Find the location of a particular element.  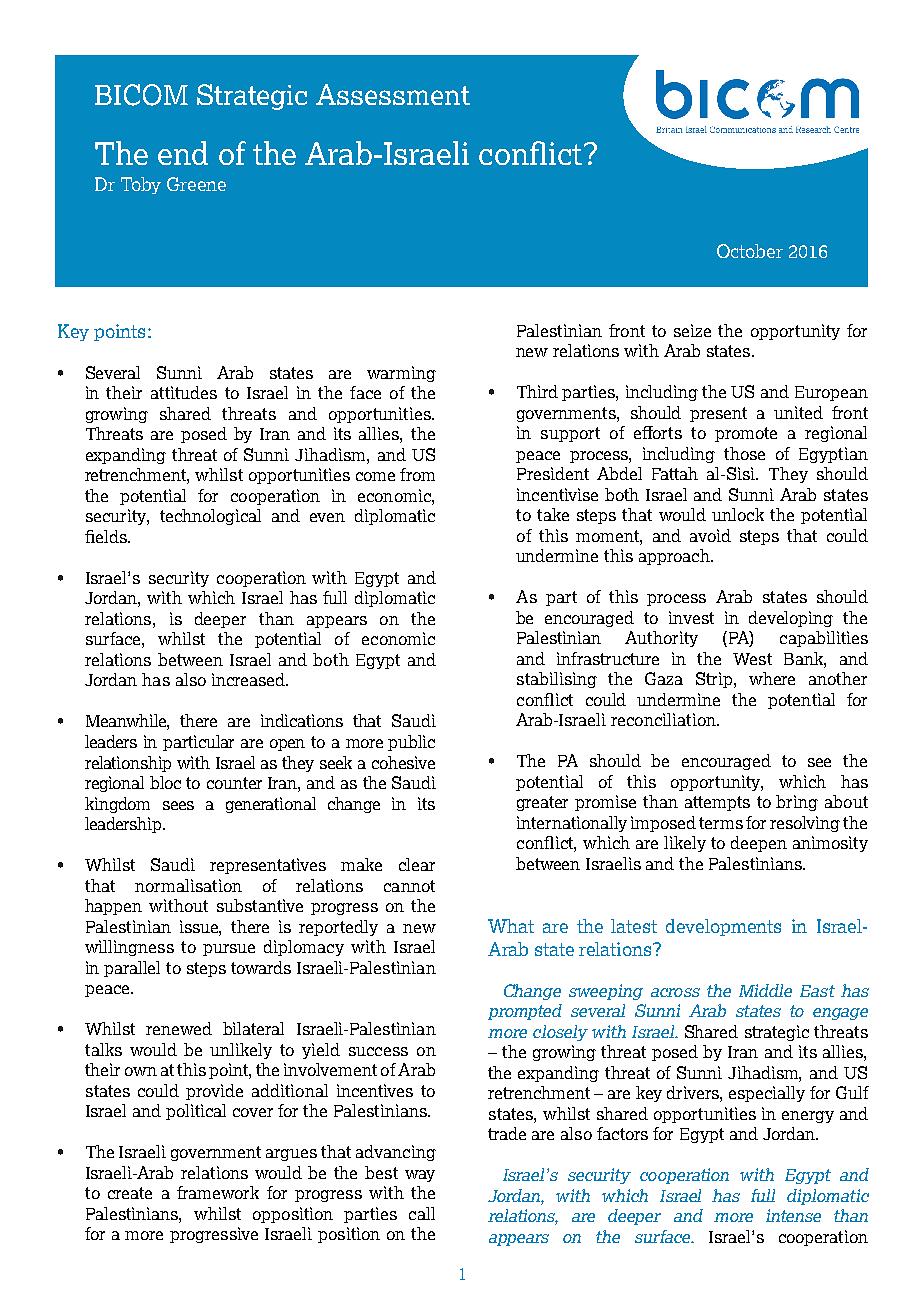

Third is located at coordinates (537, 391).
